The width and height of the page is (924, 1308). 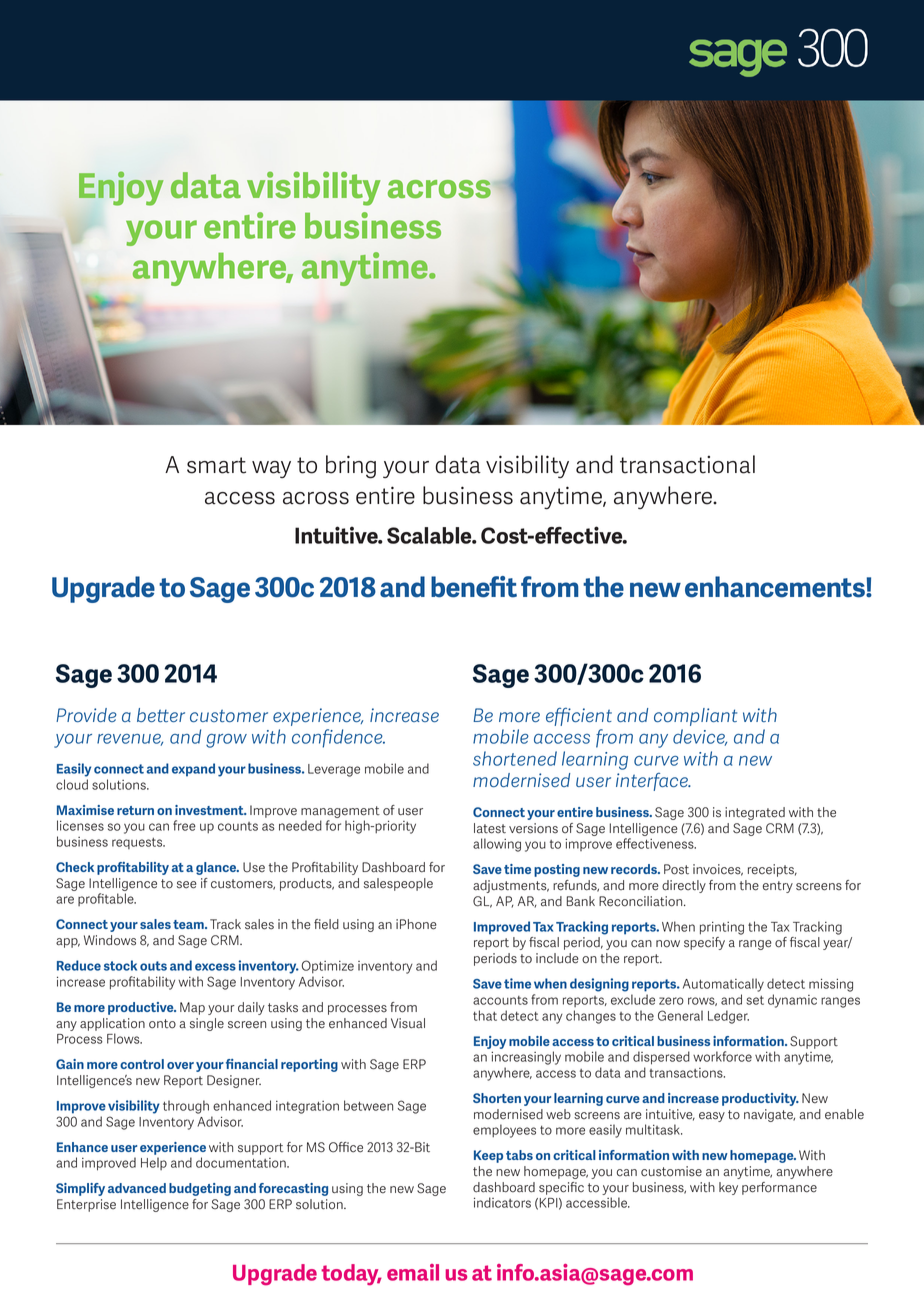 I want to click on Enterprise, so click(x=86, y=1205).
